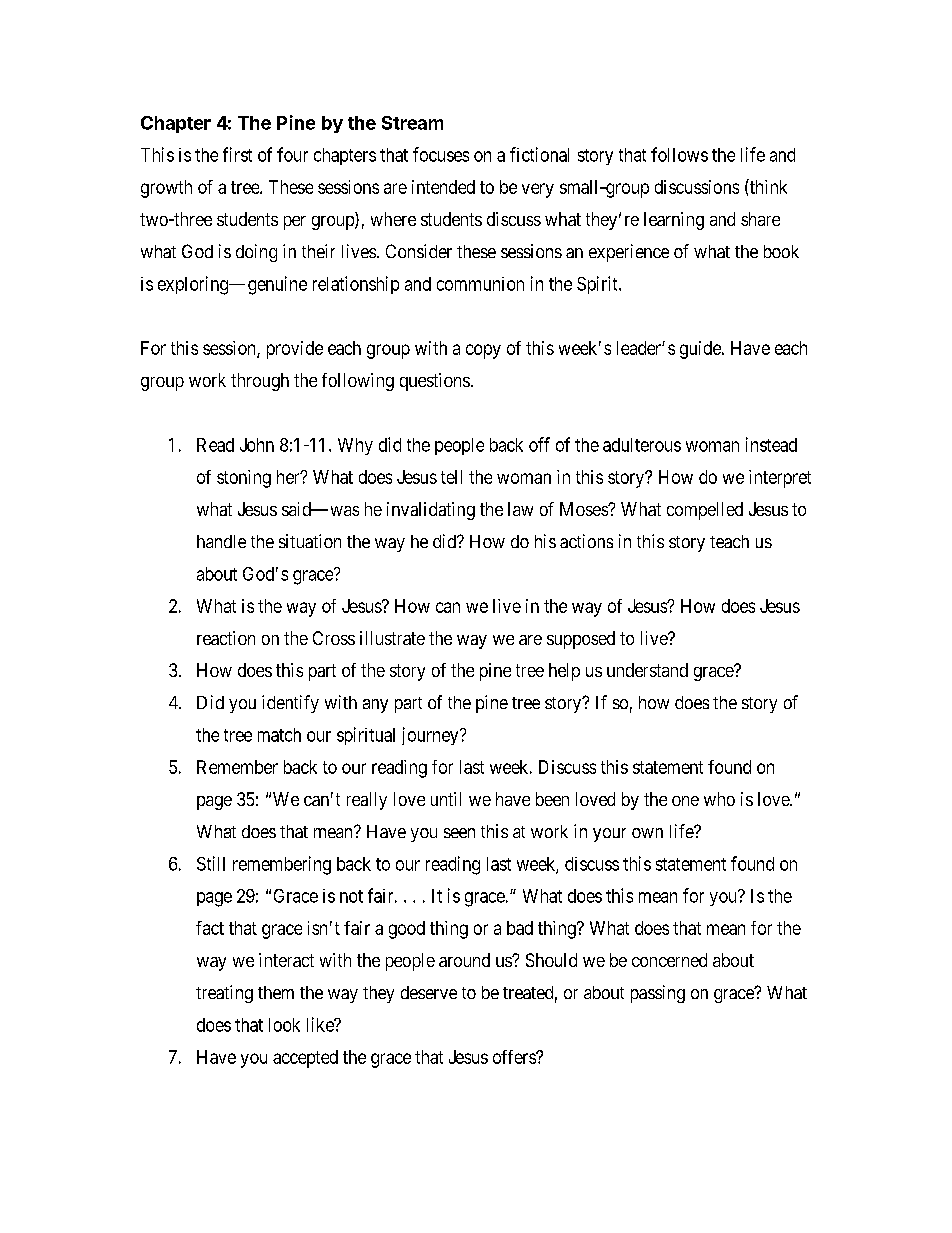 The image size is (952, 1233). I want to click on look, so click(284, 1025).
